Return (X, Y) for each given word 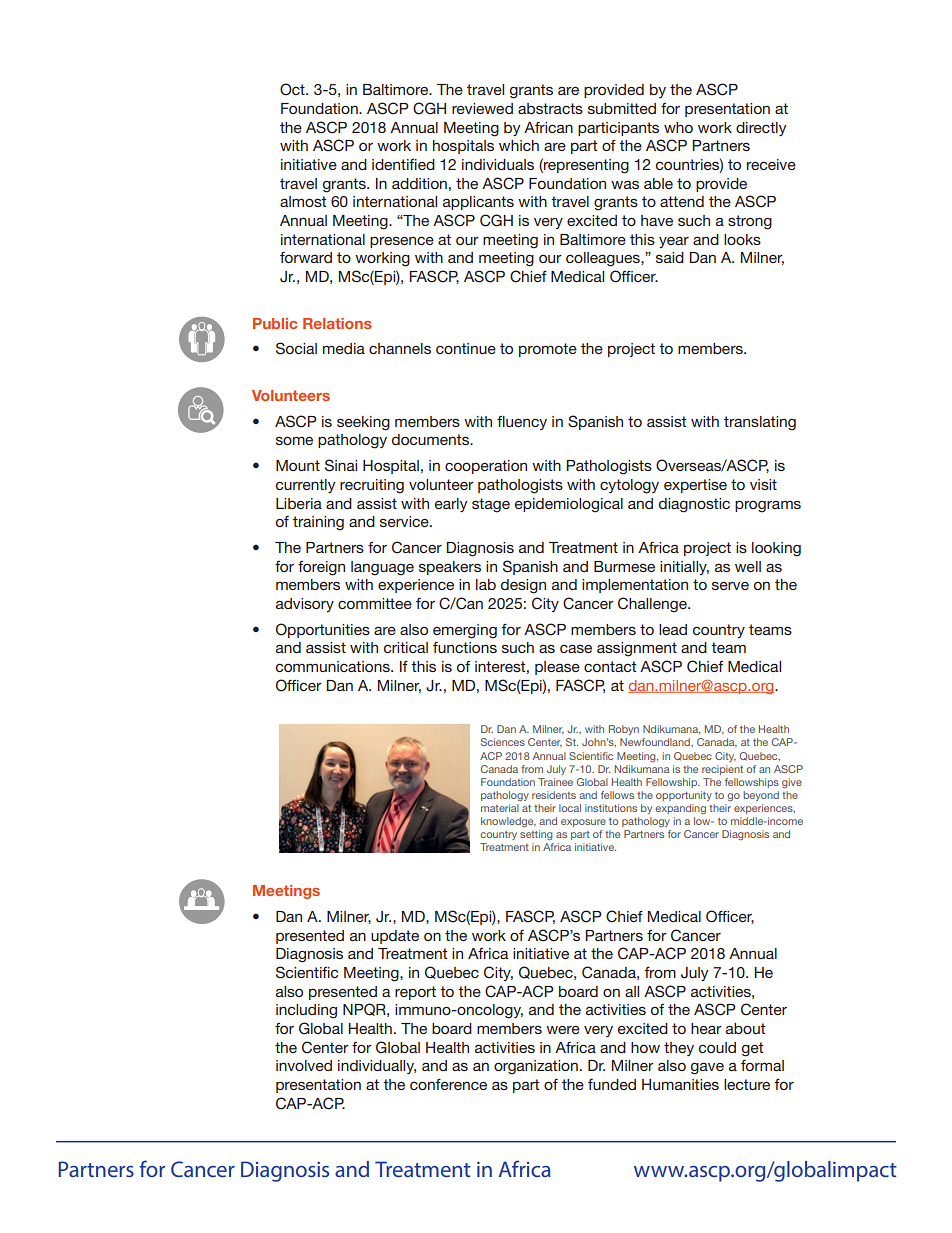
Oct (293, 89)
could (717, 1047)
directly (761, 129)
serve (730, 586)
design (523, 586)
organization (536, 1067)
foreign (321, 568)
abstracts (550, 108)
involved (304, 1065)
